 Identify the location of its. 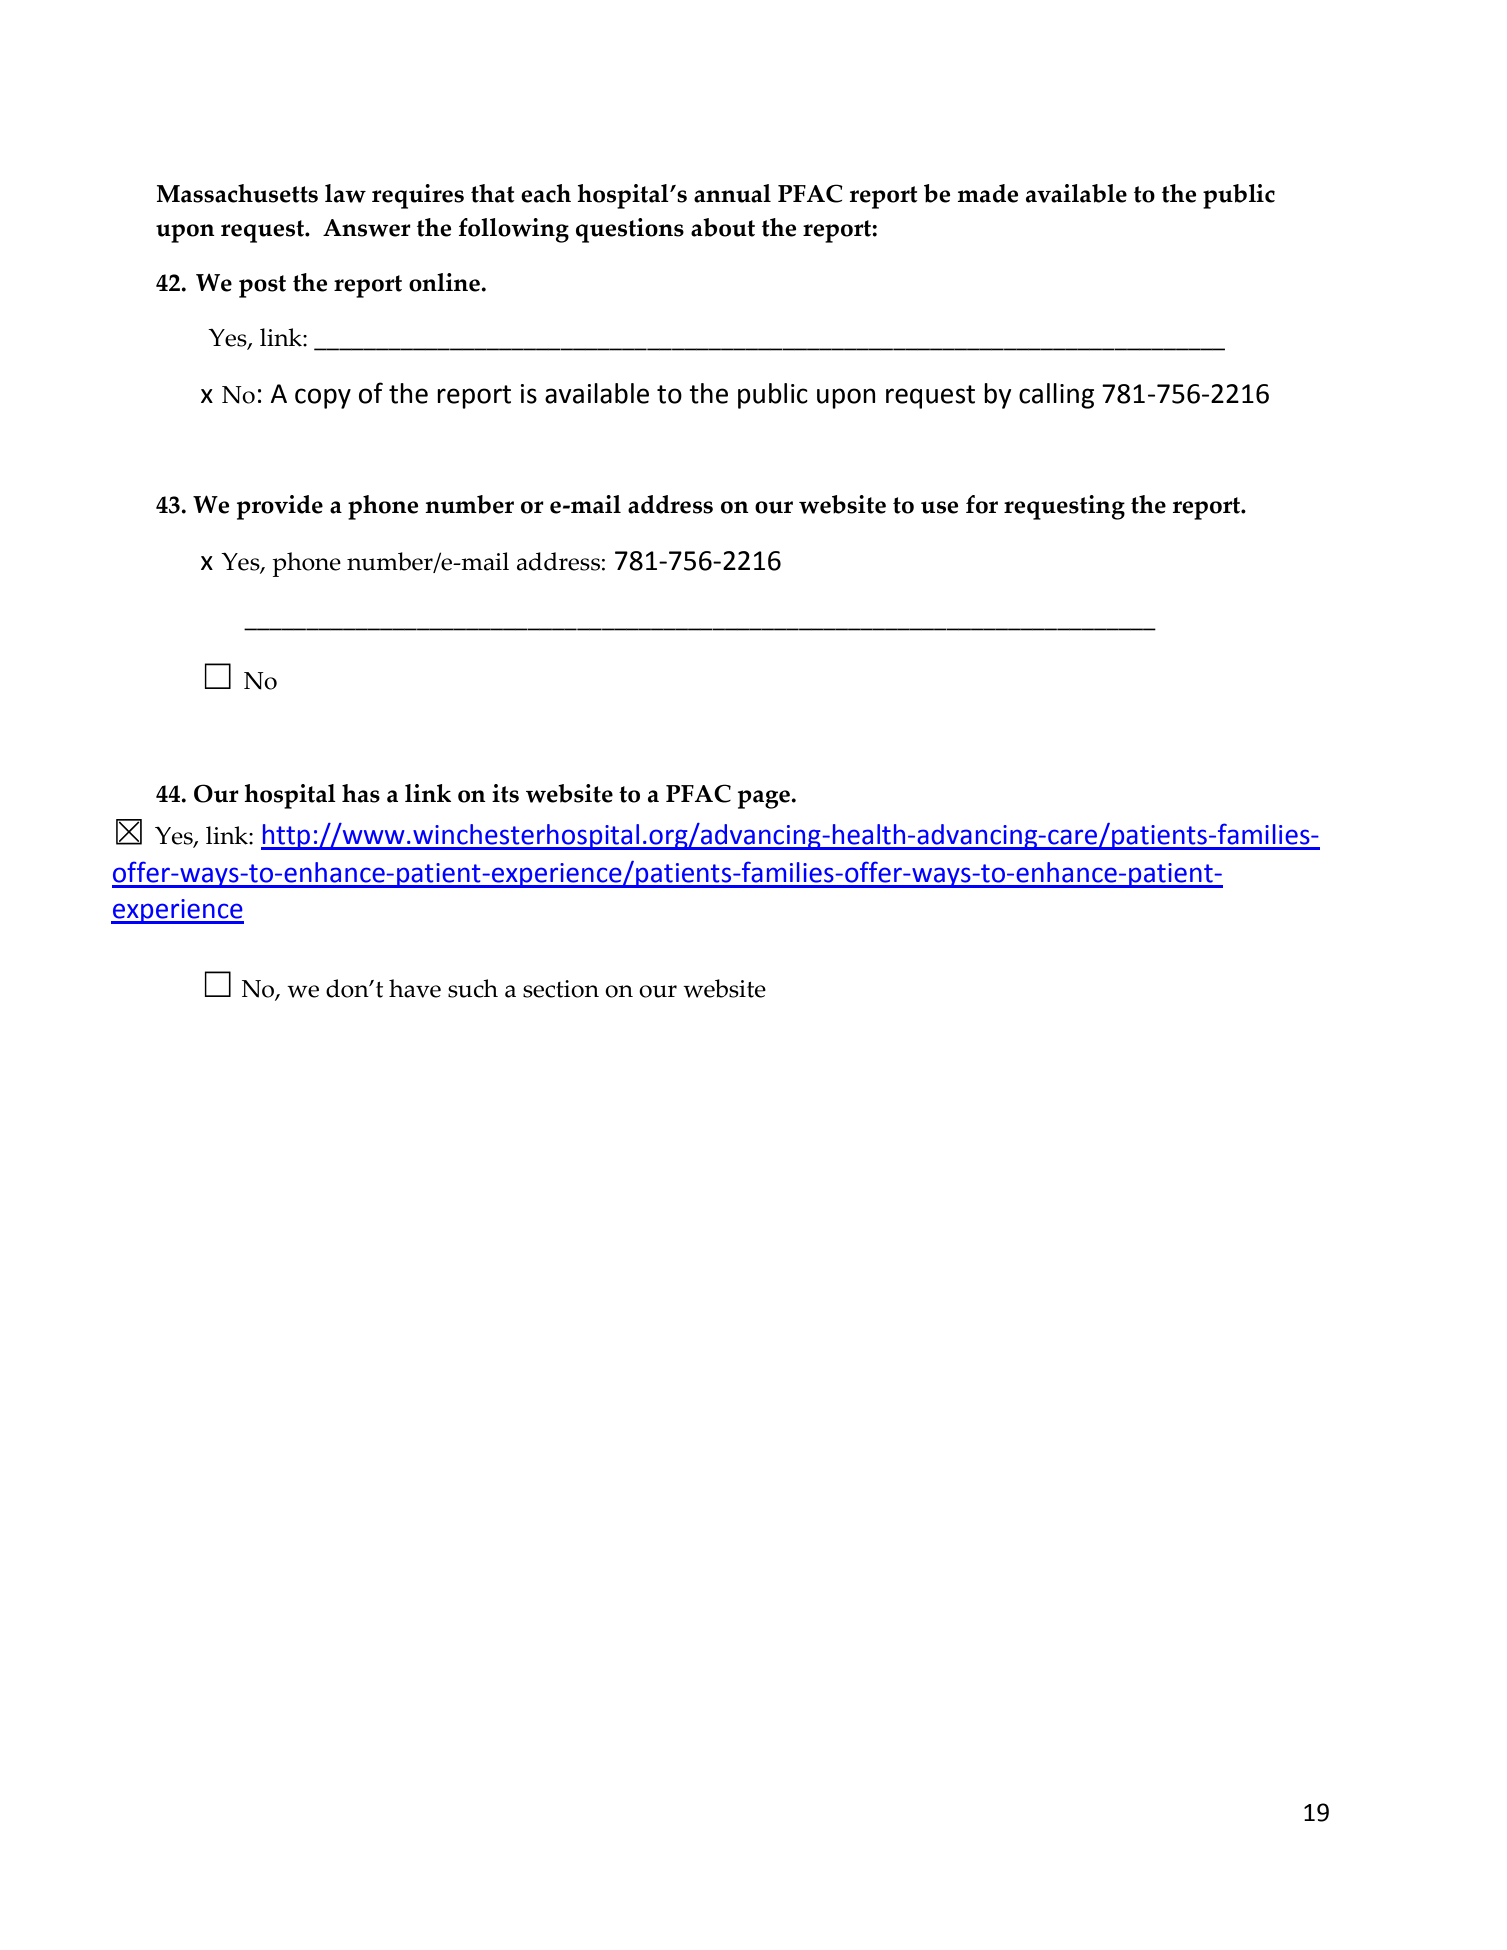
(505, 793).
